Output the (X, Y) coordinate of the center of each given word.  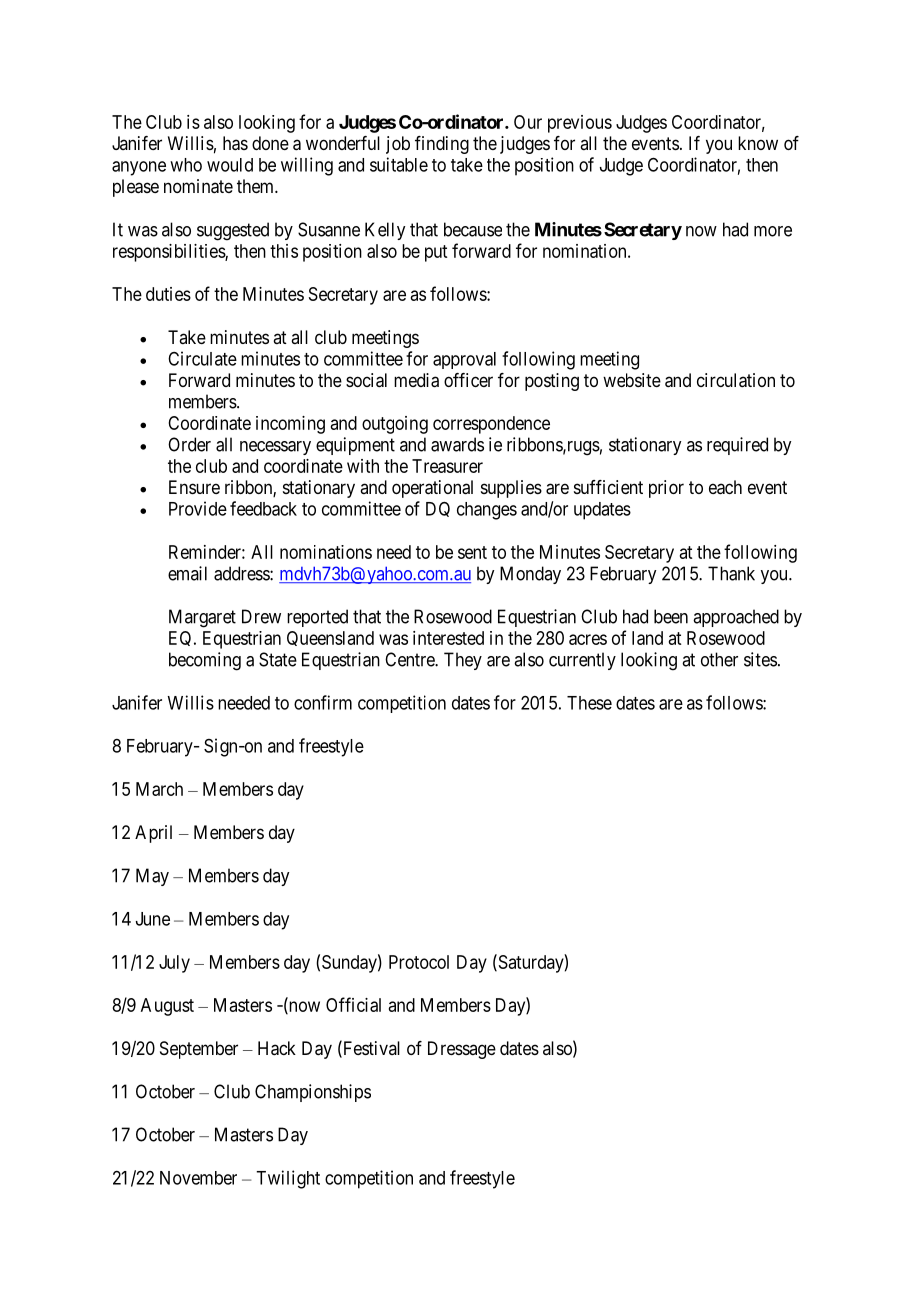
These (589, 703)
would (230, 165)
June (153, 919)
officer (468, 380)
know (758, 143)
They (463, 661)
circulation (736, 380)
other (719, 659)
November (198, 1178)
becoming (205, 661)
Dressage (462, 1050)
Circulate (202, 358)
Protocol (419, 962)
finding (442, 145)
